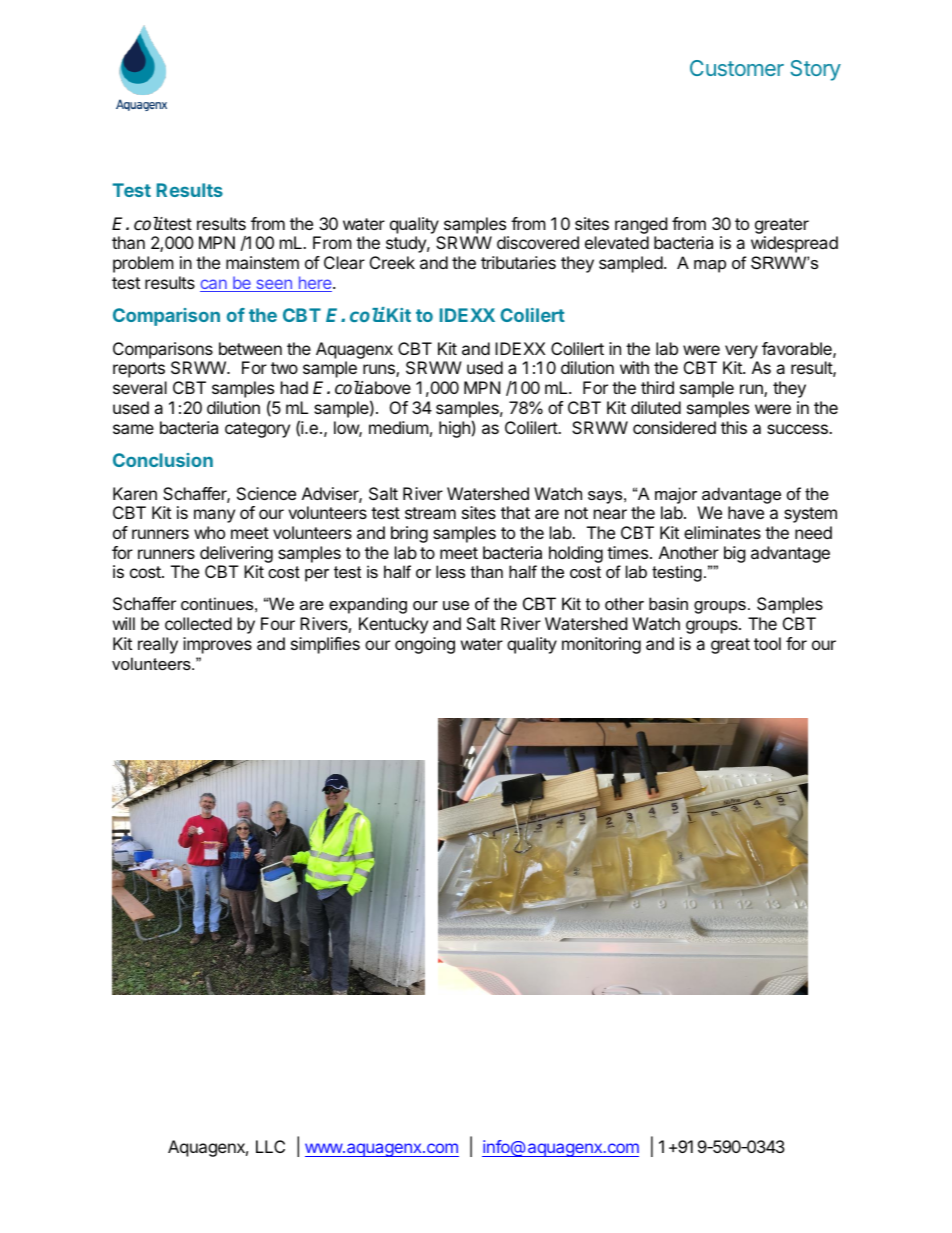 The height and width of the screenshot is (1233, 952). What do you see at coordinates (538, 242) in the screenshot?
I see `discovered` at bounding box center [538, 242].
